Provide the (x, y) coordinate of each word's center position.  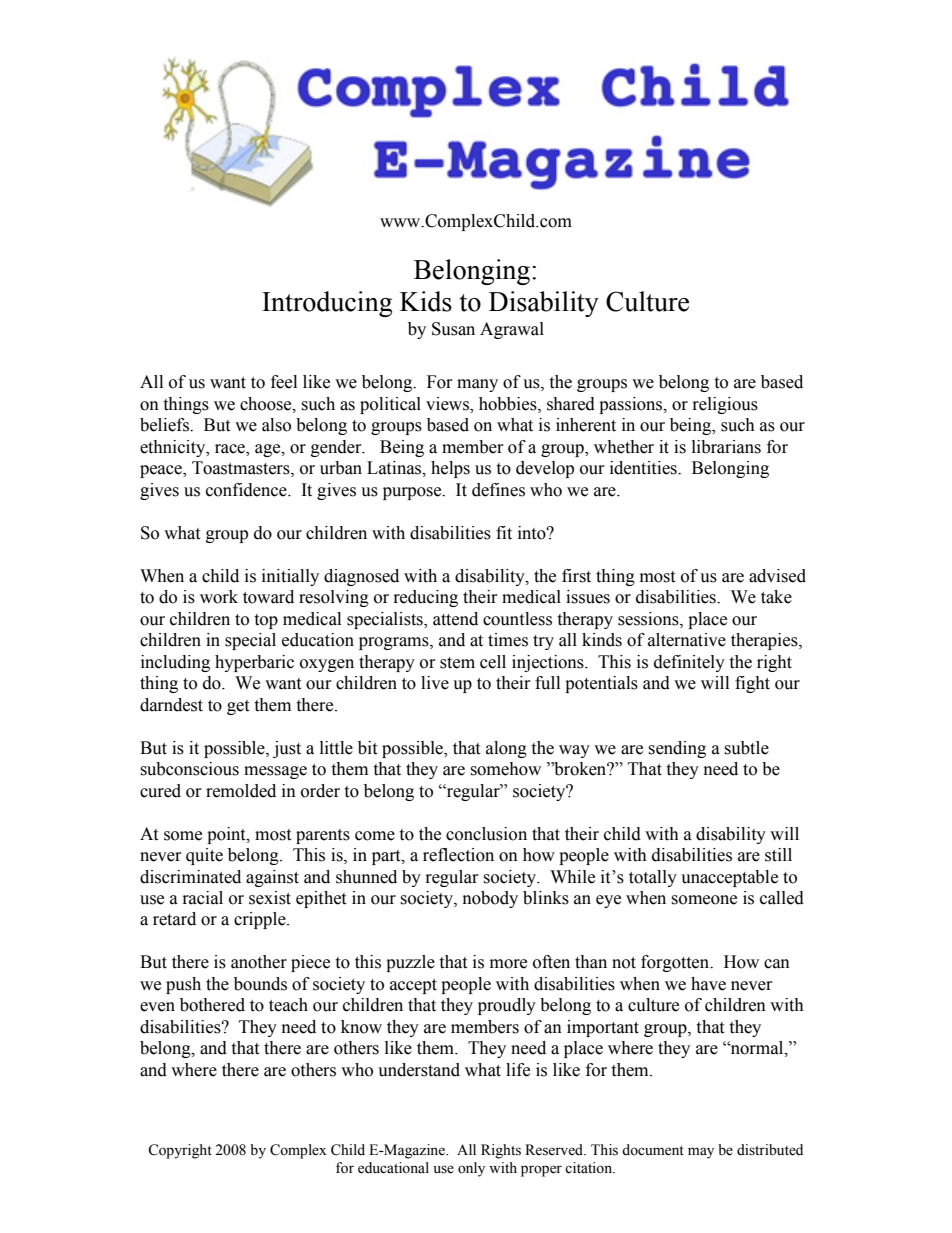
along (506, 749)
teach (288, 1005)
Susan (453, 329)
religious (725, 405)
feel (284, 382)
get (238, 707)
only (471, 1169)
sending (677, 749)
